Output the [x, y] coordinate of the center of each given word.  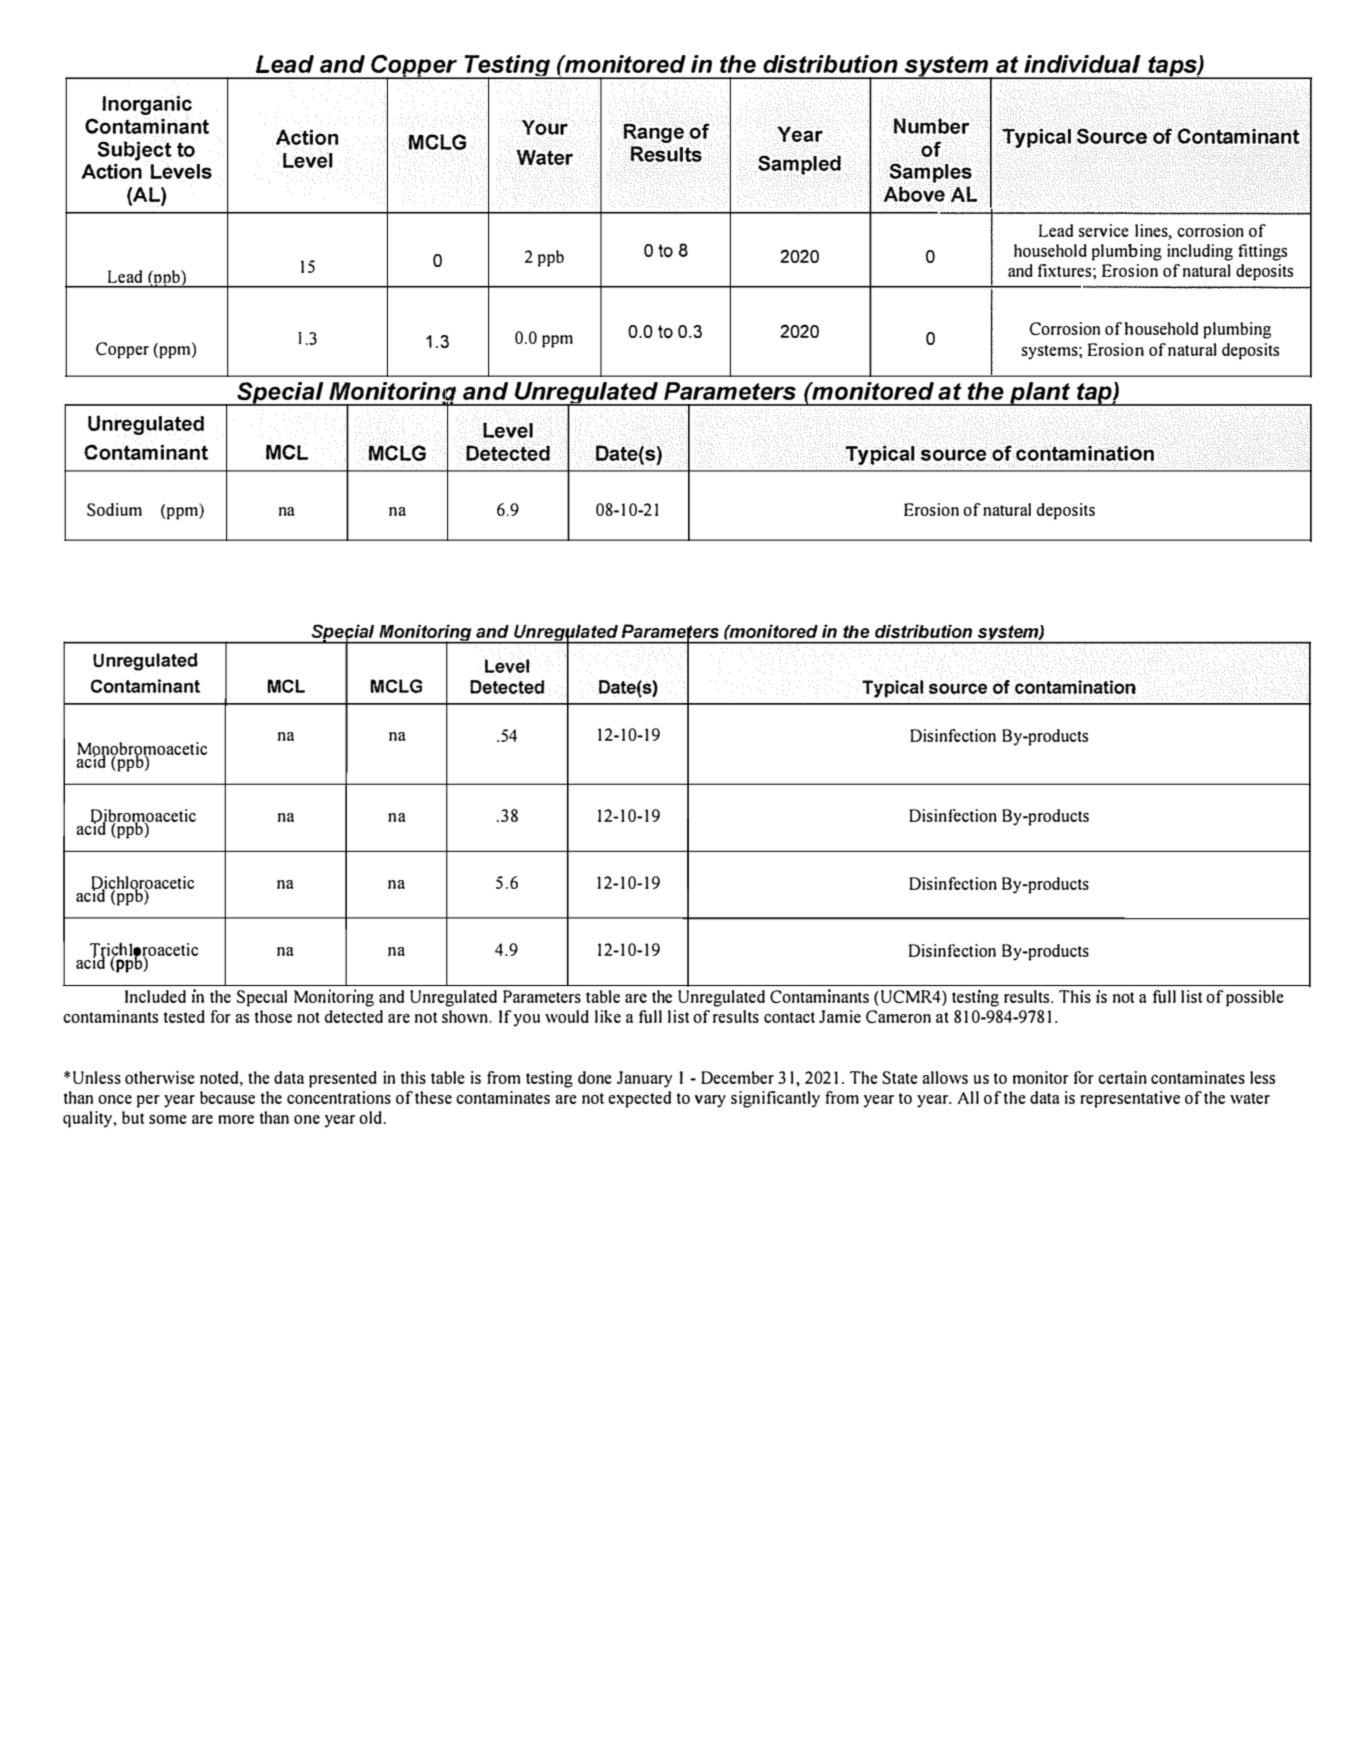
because [227, 1097]
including [1200, 252]
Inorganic [147, 106]
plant [1040, 394]
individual [1082, 64]
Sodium [114, 509]
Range [653, 133]
